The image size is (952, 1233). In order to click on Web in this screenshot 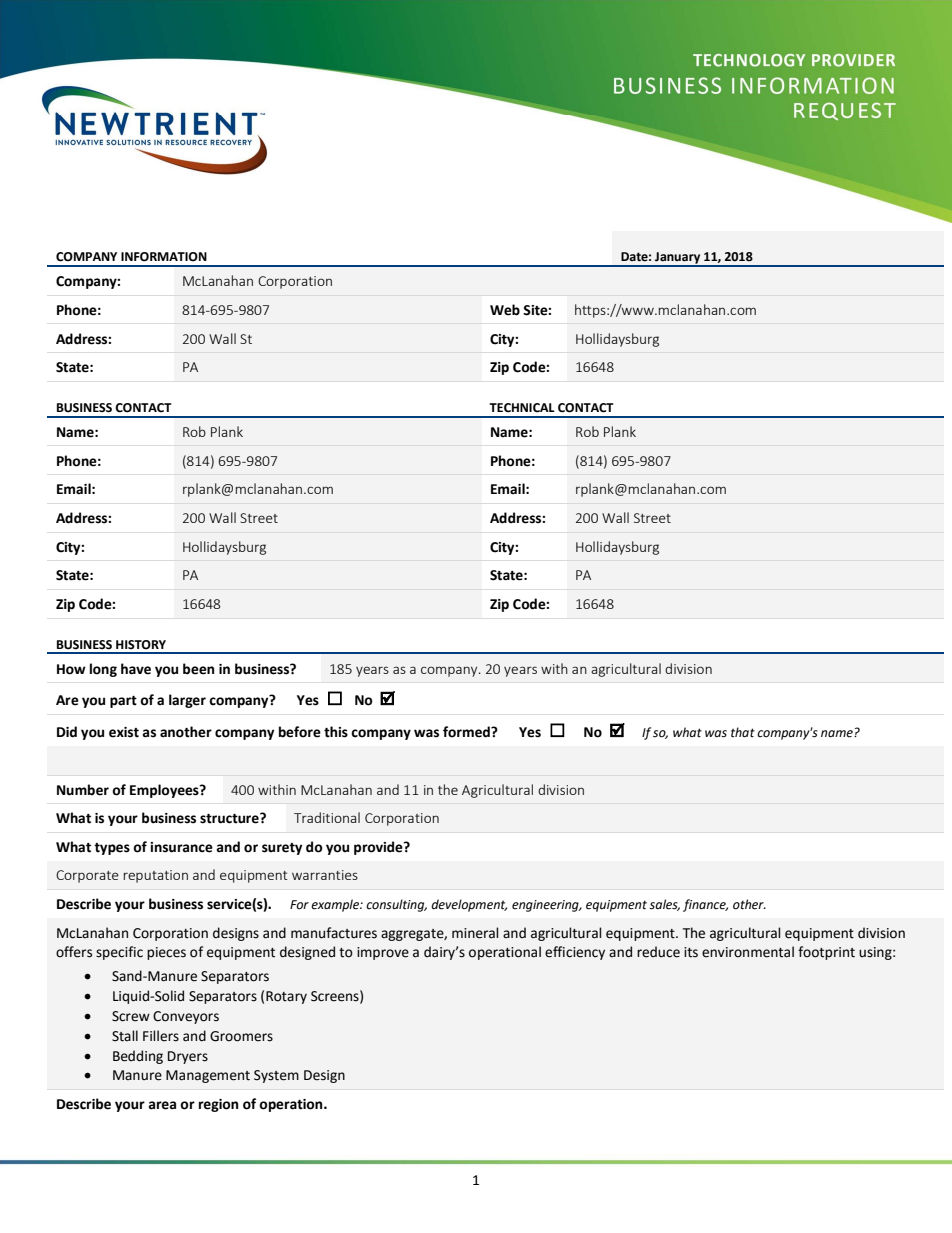, I will do `click(505, 310)`.
